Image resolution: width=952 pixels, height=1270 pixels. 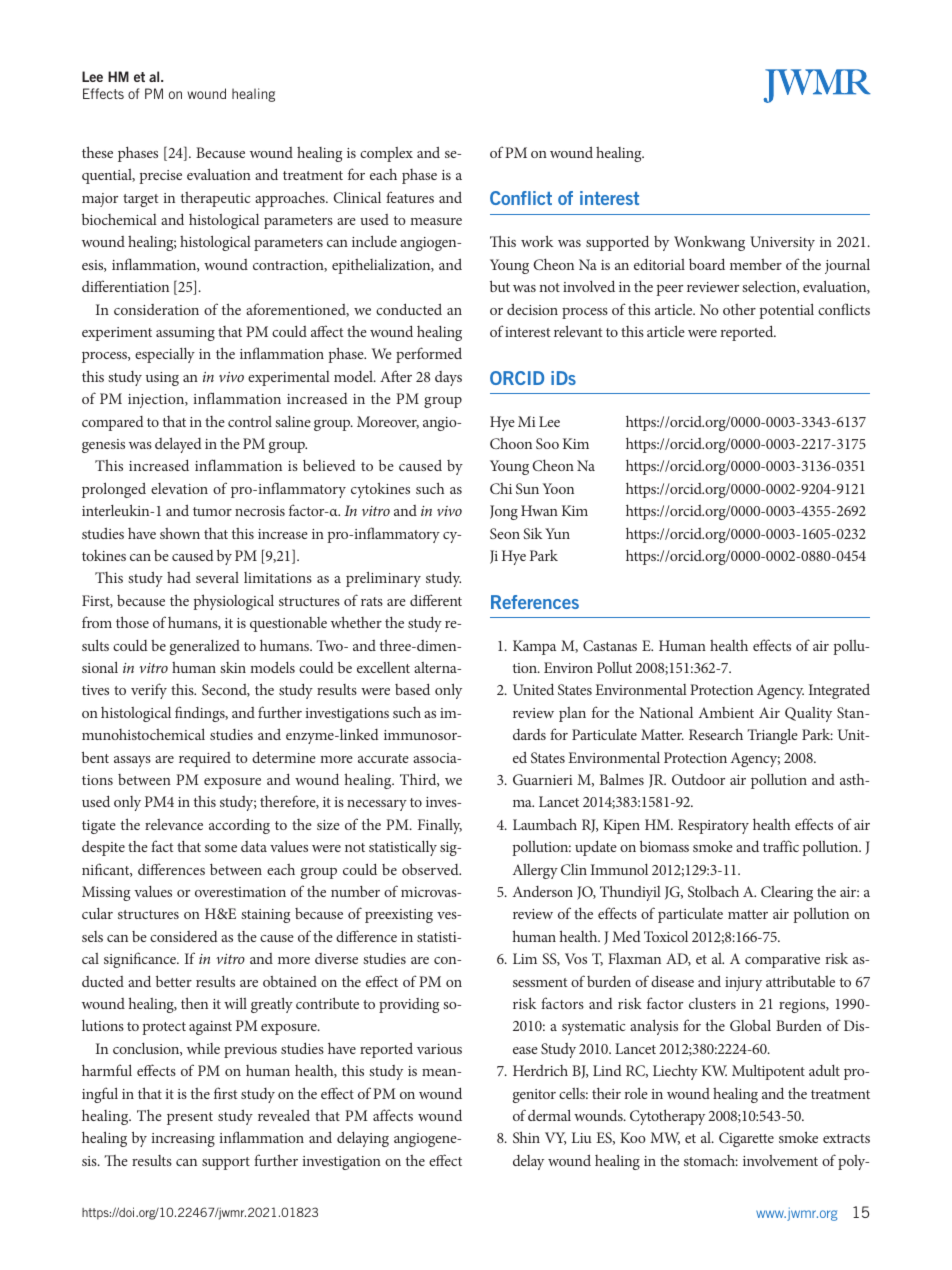 I want to click on generalized, so click(x=205, y=647).
